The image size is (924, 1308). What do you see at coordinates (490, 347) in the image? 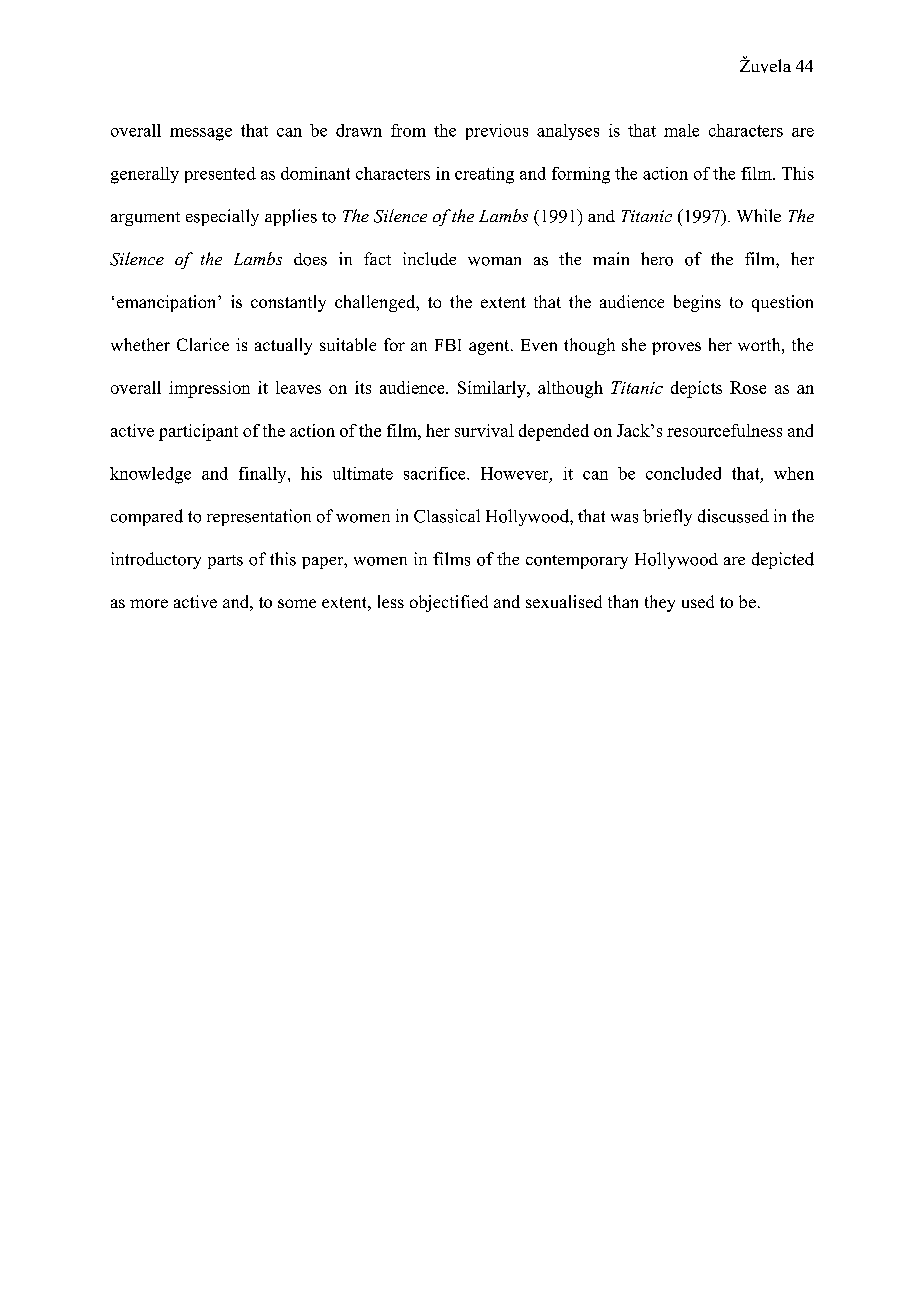
I see `agent` at bounding box center [490, 347].
